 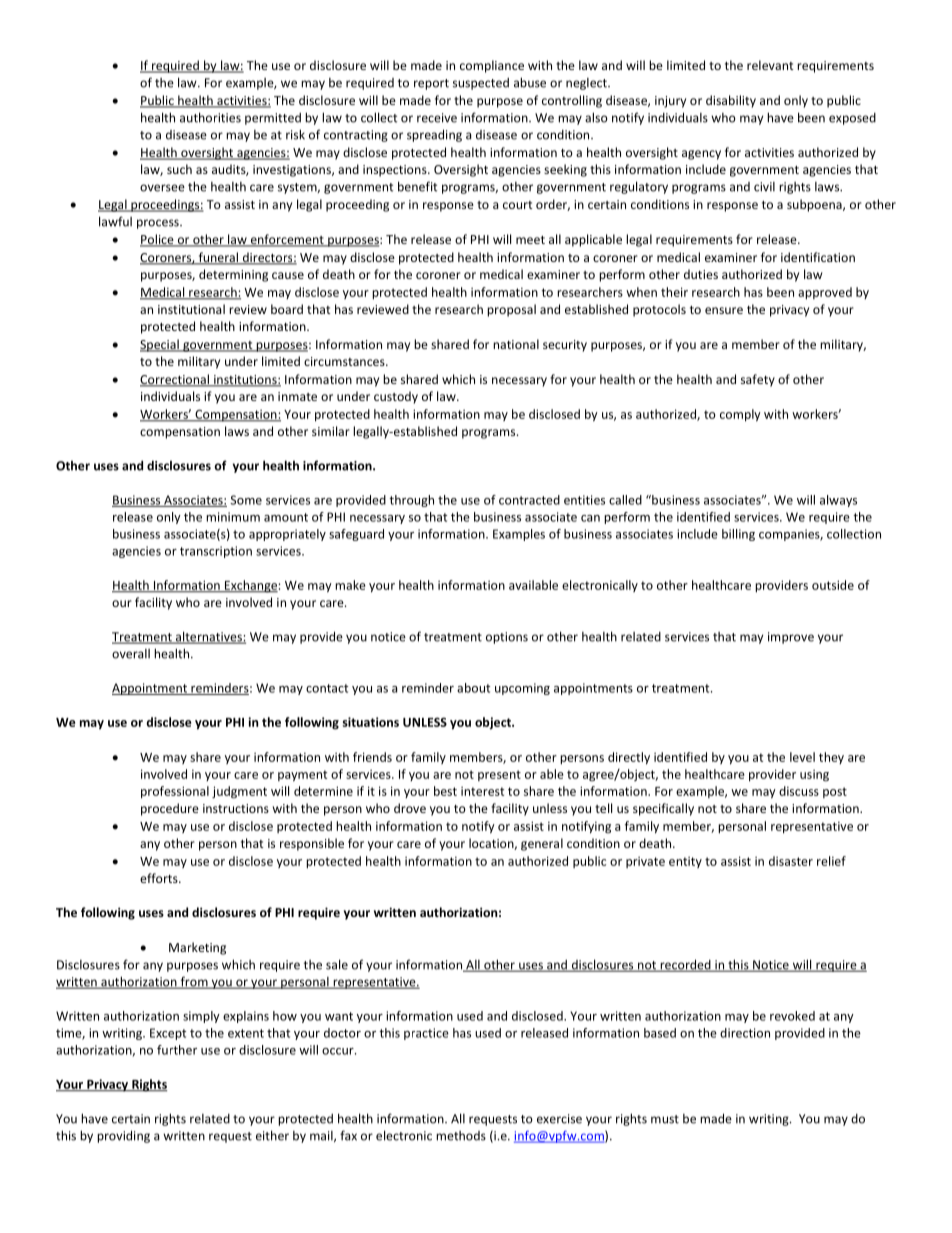 What do you see at coordinates (507, 638) in the page?
I see `options` at bounding box center [507, 638].
